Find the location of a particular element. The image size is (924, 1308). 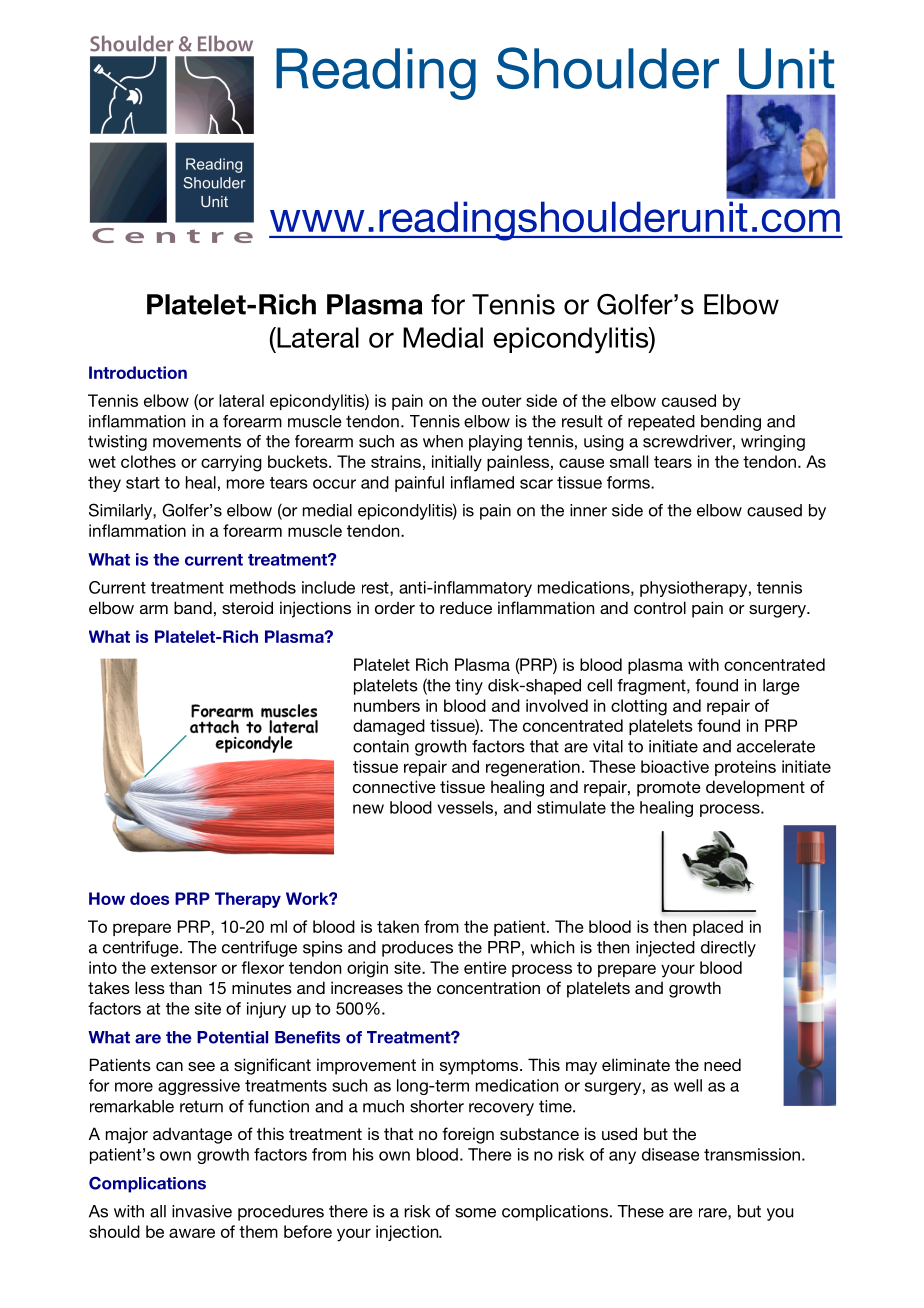

some is located at coordinates (475, 1213).
